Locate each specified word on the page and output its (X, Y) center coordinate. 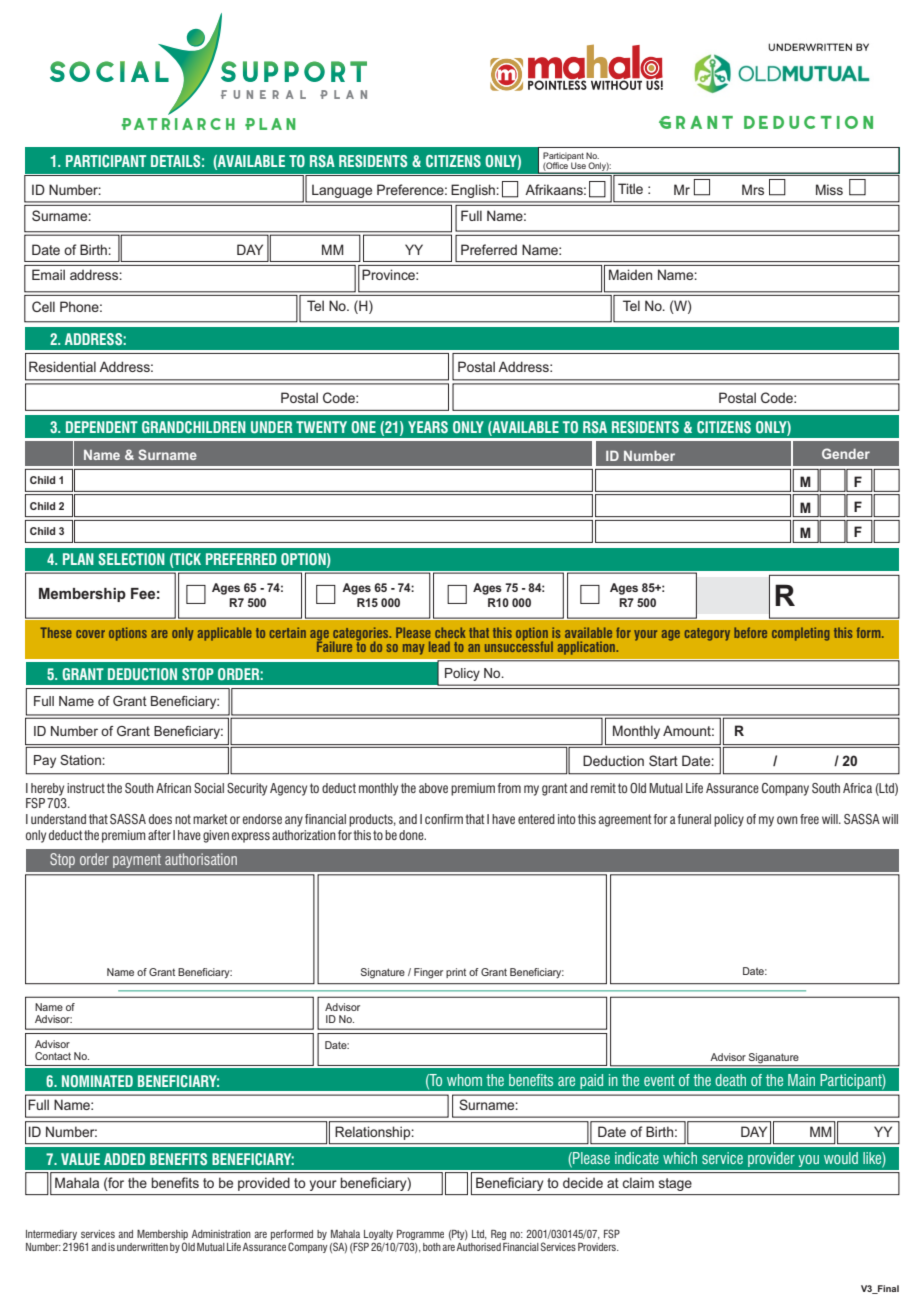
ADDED (124, 1159)
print (456, 973)
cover (90, 634)
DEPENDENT (102, 427)
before (750, 632)
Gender (846, 453)
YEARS (428, 427)
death (730, 1080)
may (413, 649)
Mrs (753, 189)
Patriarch (178, 124)
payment (137, 861)
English (473, 191)
